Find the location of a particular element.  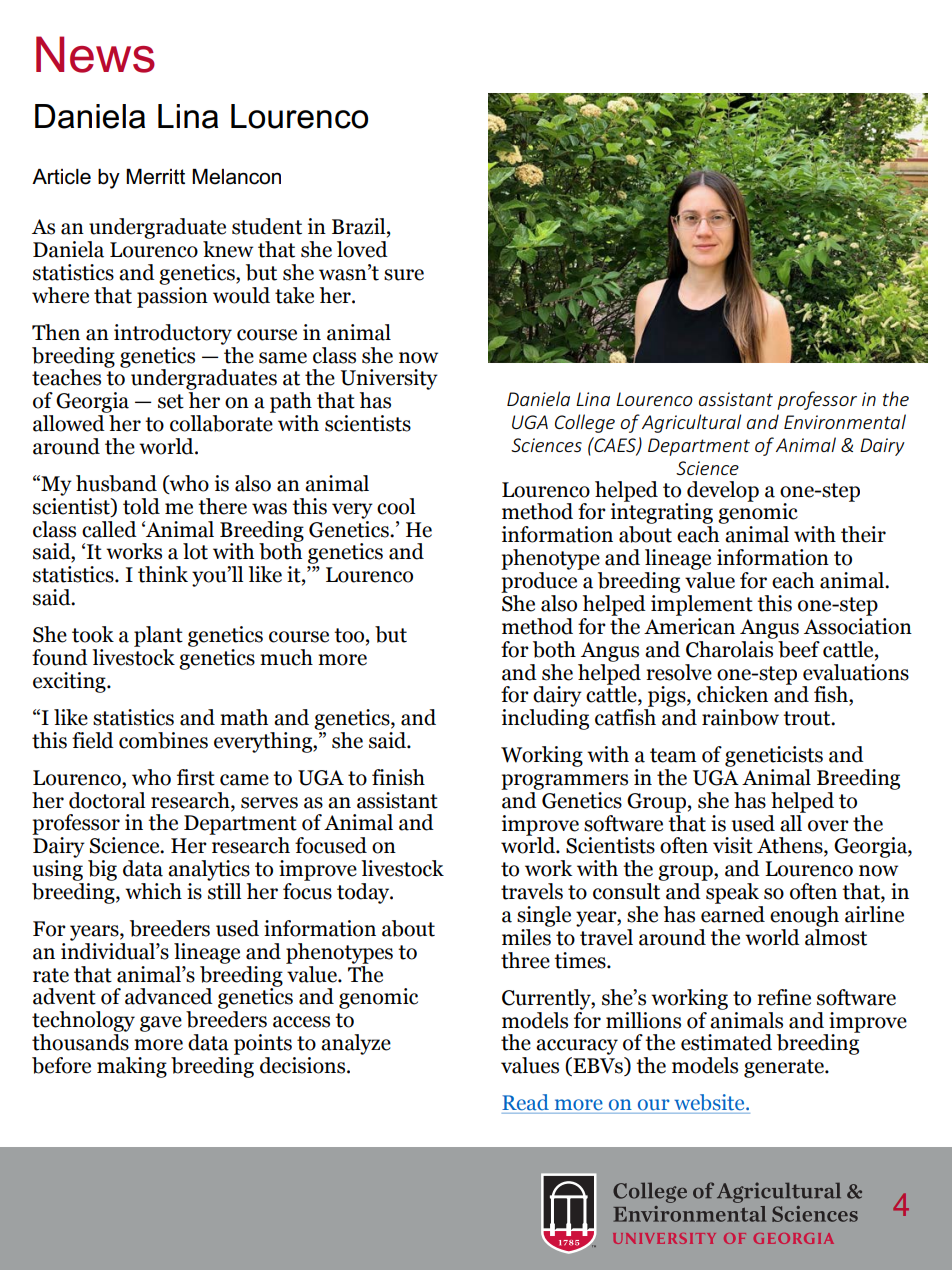

finish is located at coordinates (398, 777).
